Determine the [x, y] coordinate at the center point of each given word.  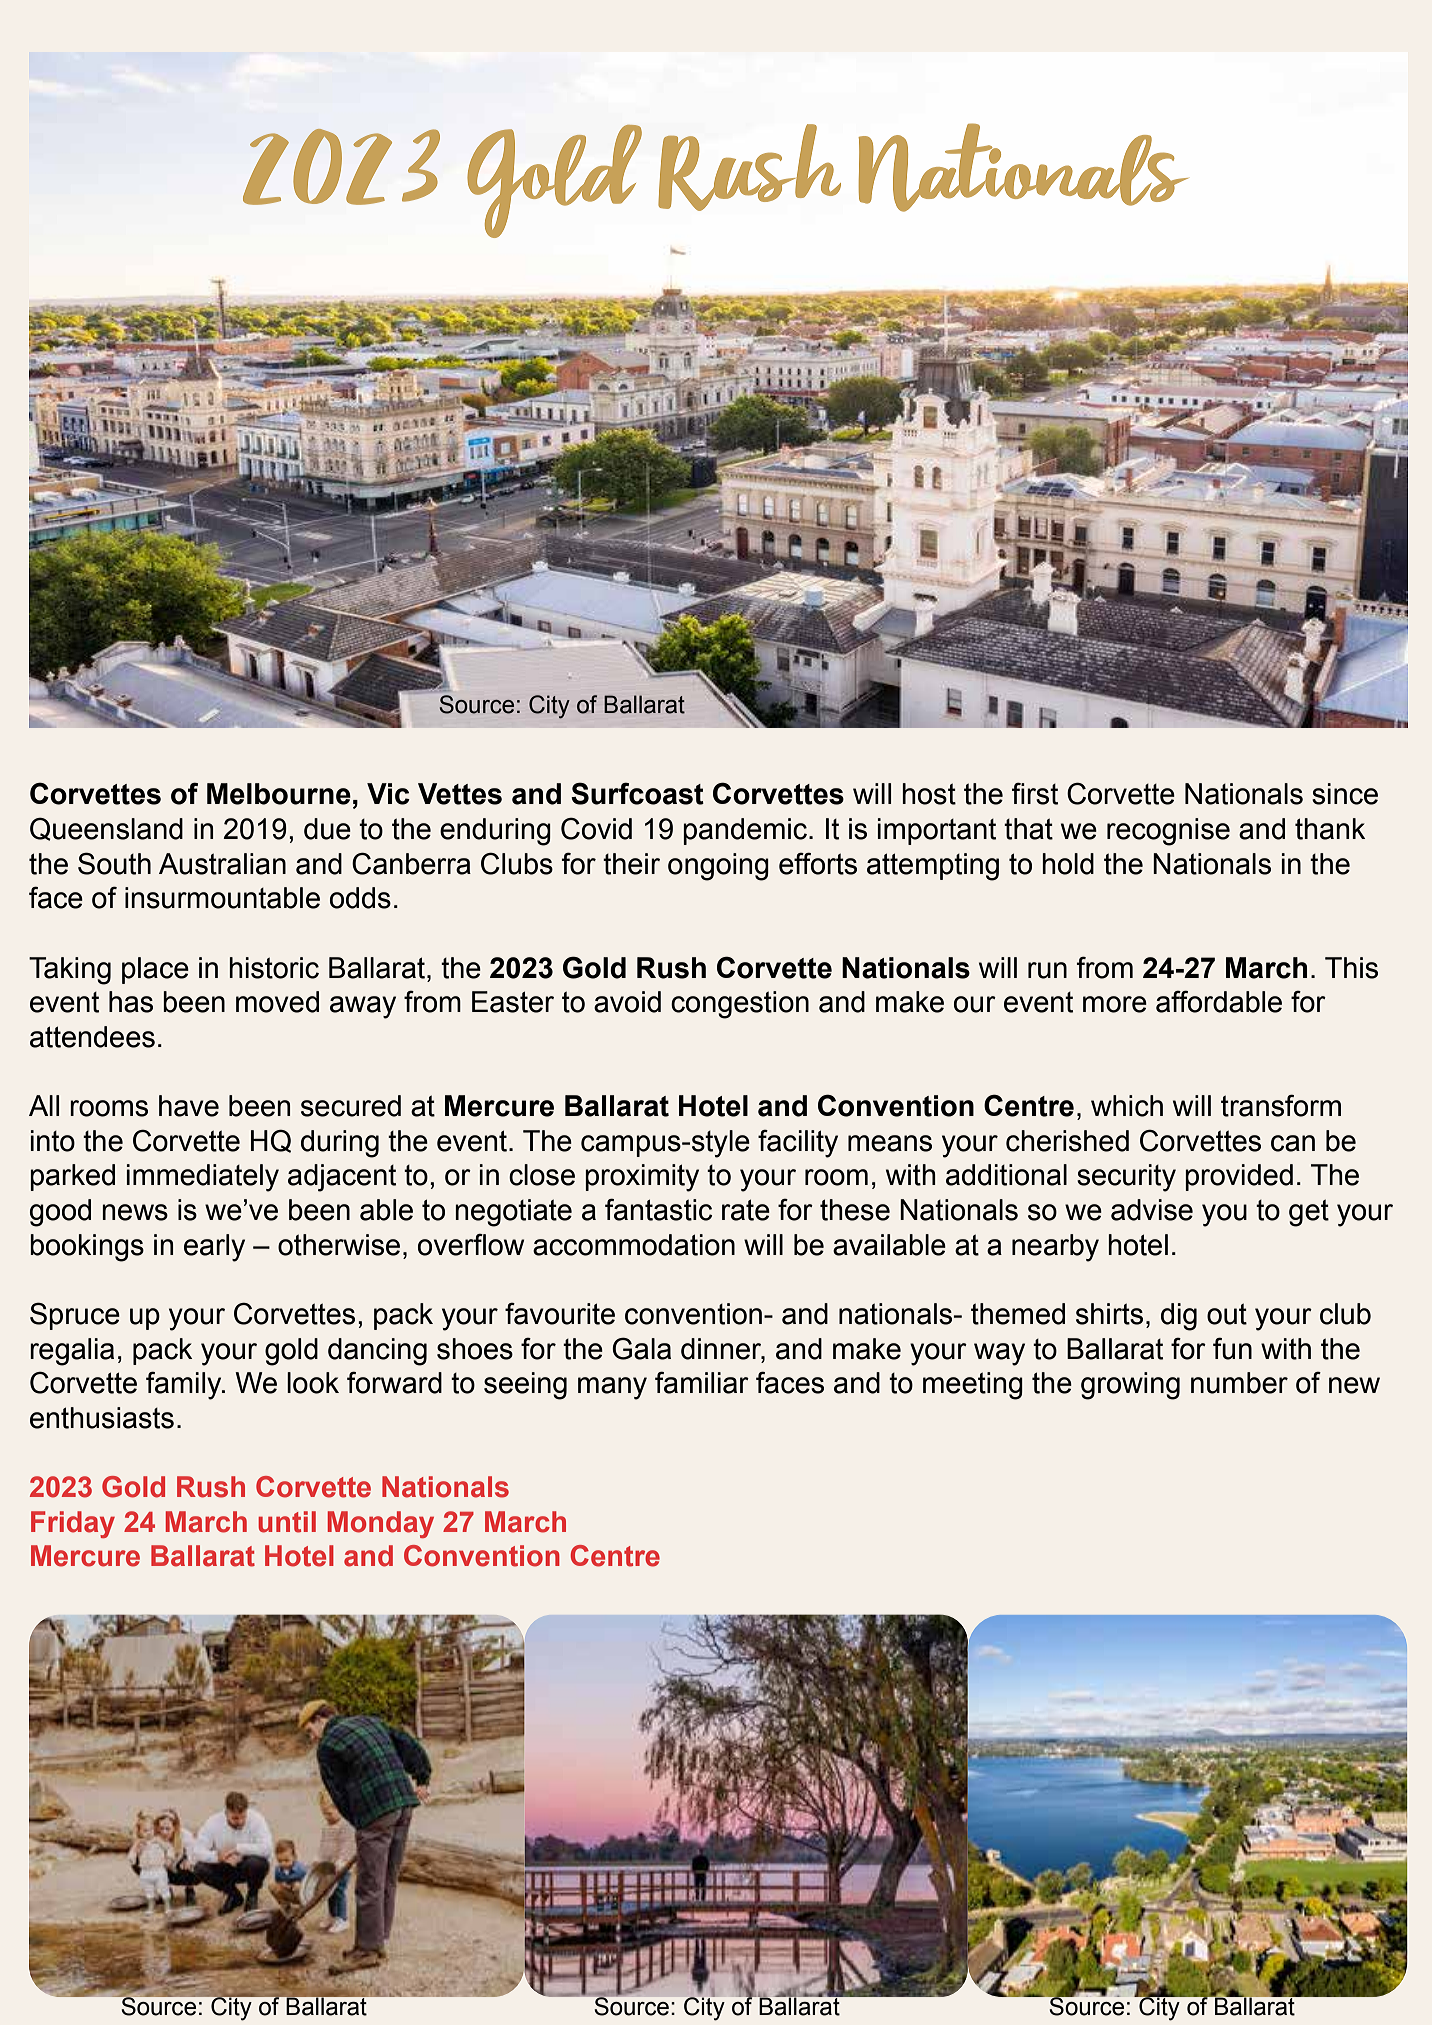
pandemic [746, 831]
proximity [642, 1178]
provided [1239, 1177]
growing [1130, 1386]
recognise [1168, 832]
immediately [203, 1178]
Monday [381, 1524]
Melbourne [279, 794]
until [287, 1522]
